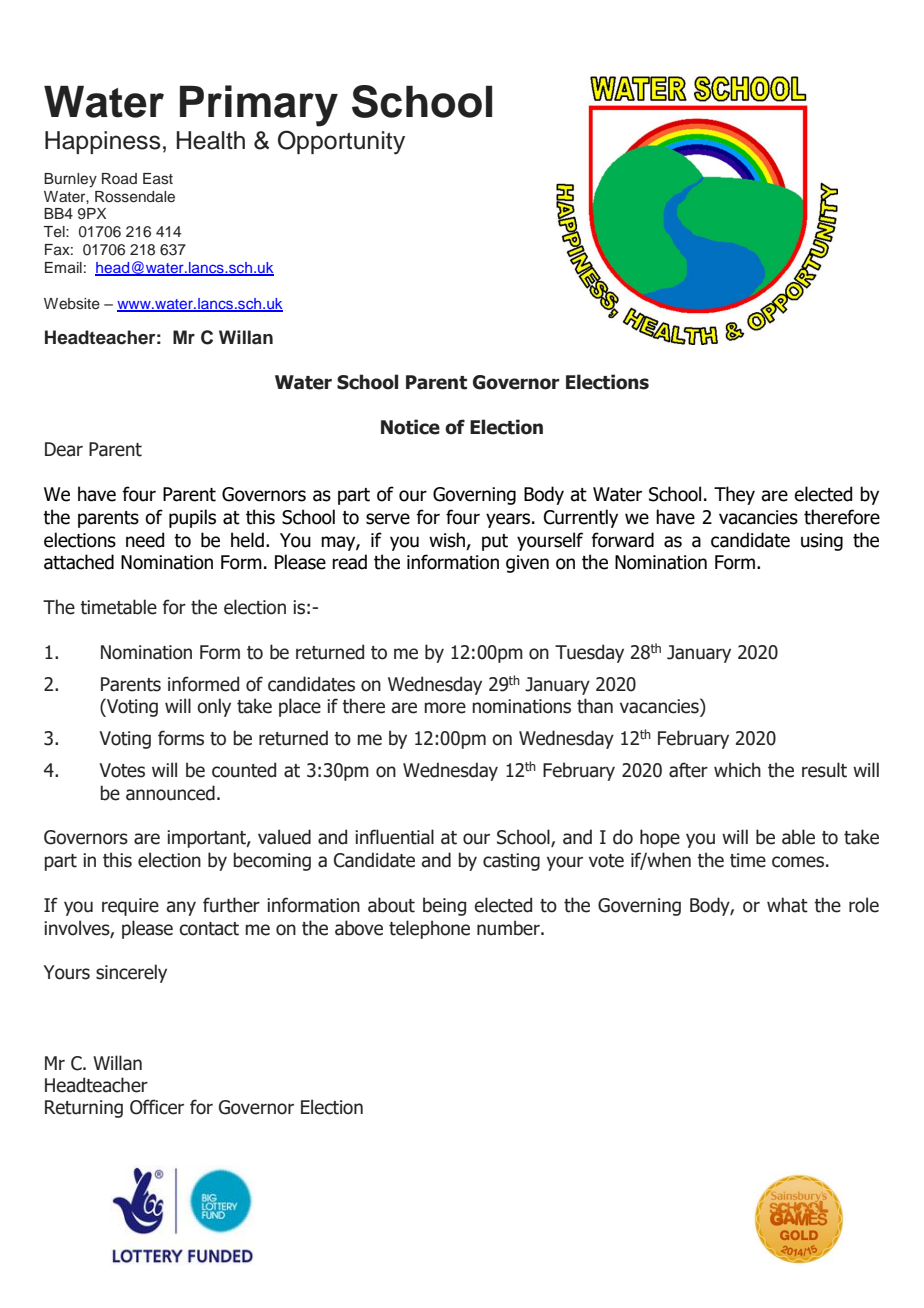 This page has width=924, height=1308. I want to click on attached, so click(79, 562).
